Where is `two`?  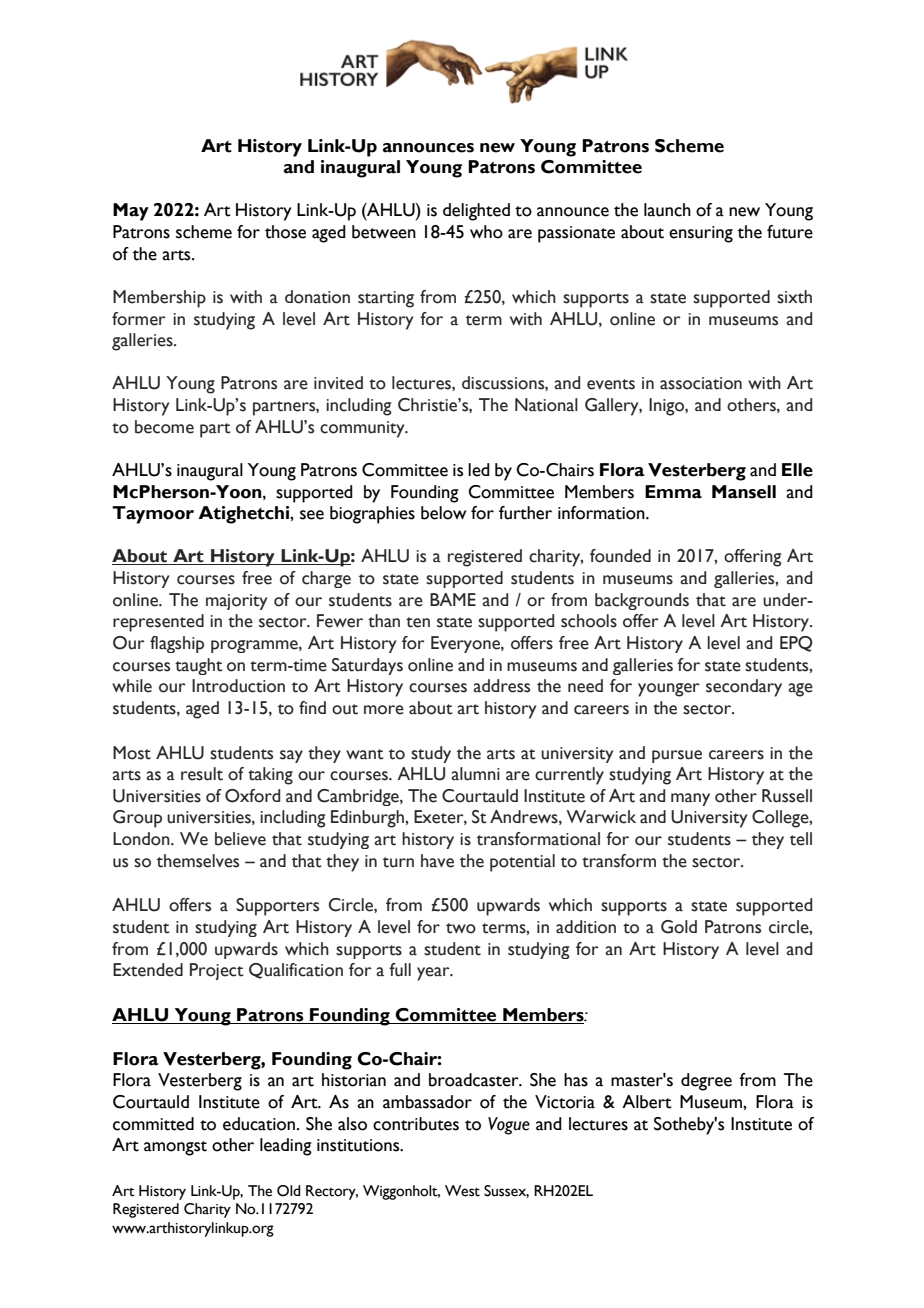
two is located at coordinates (461, 928).
